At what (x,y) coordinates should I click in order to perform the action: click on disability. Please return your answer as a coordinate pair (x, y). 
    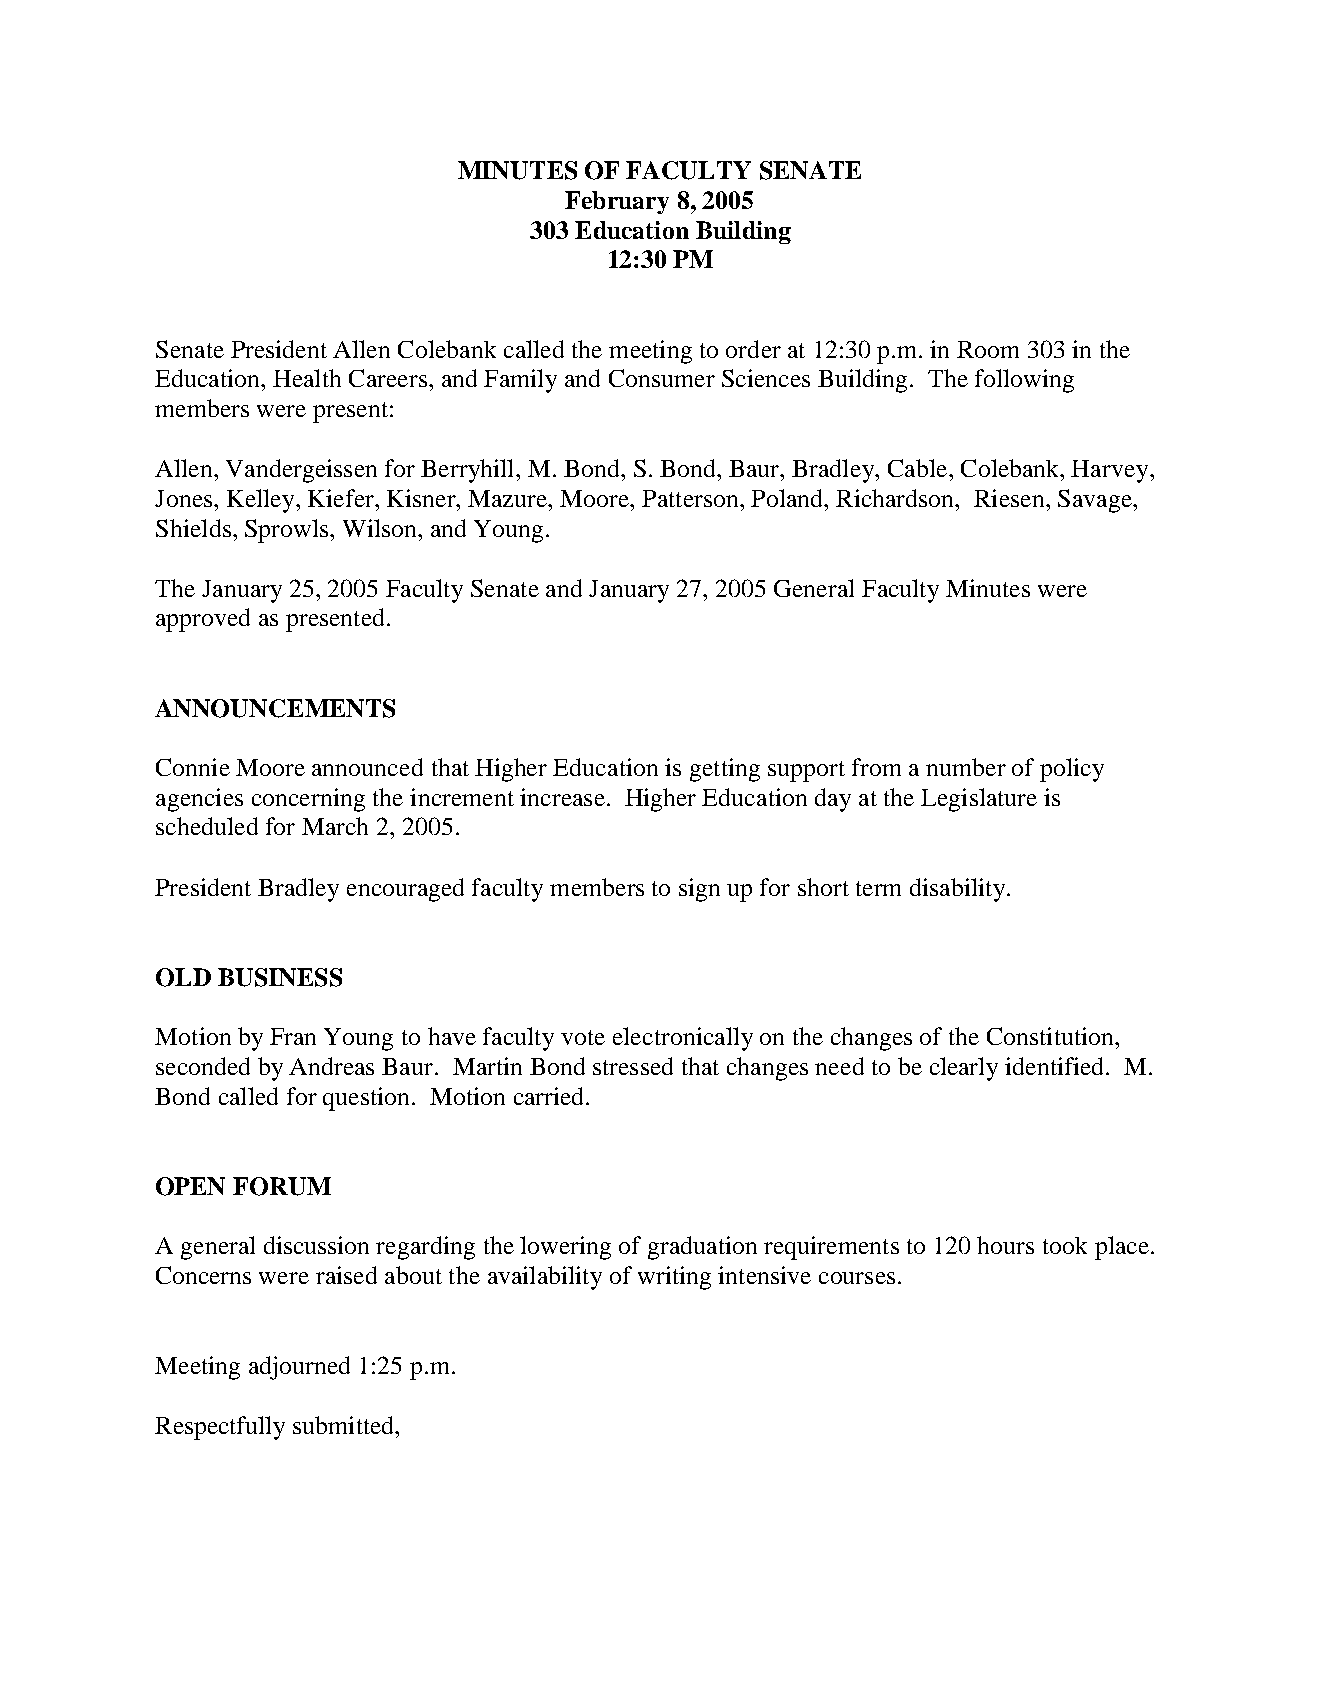
    Looking at the image, I should click on (959, 890).
